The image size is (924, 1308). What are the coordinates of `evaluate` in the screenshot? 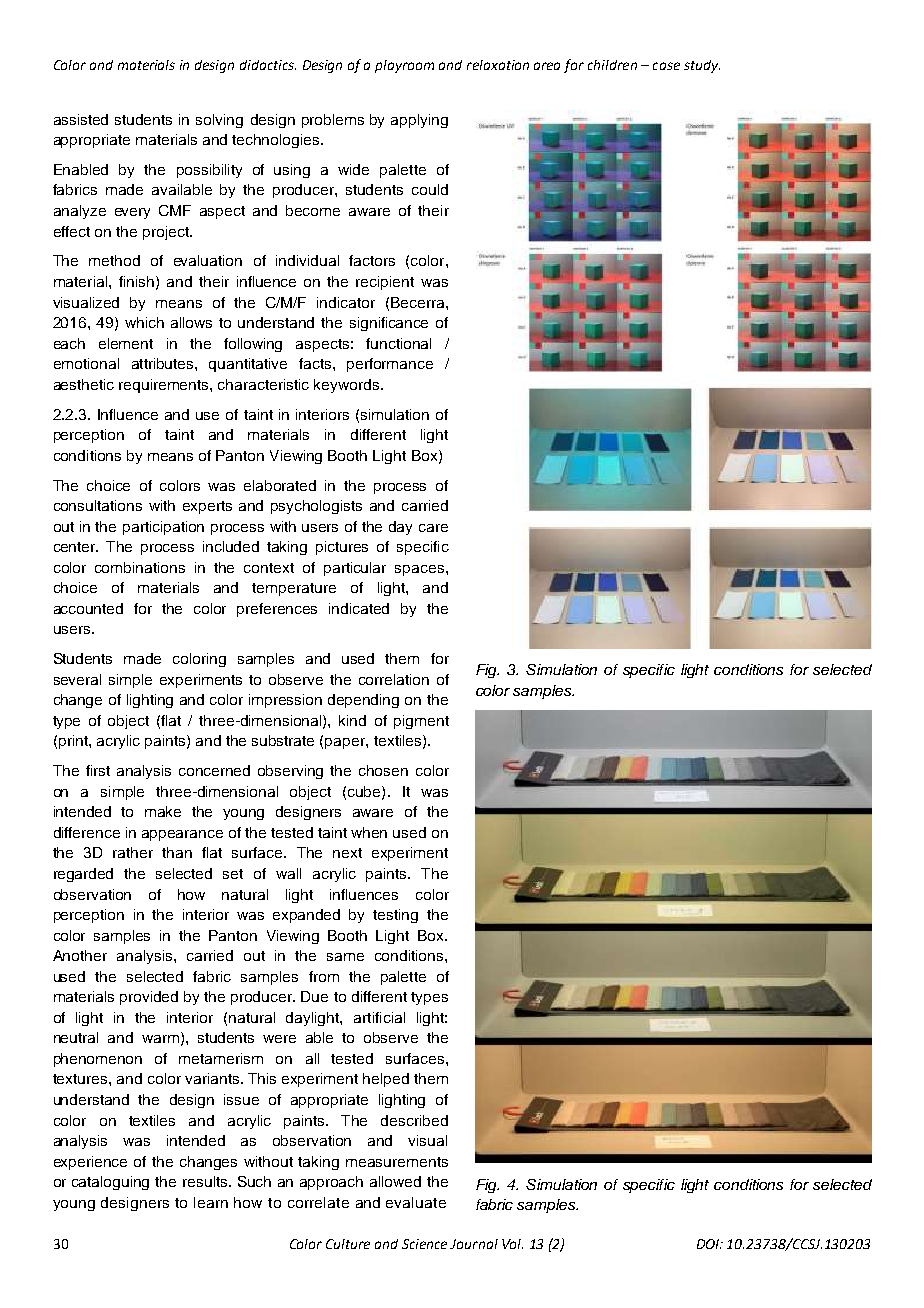 It's located at (416, 1202).
